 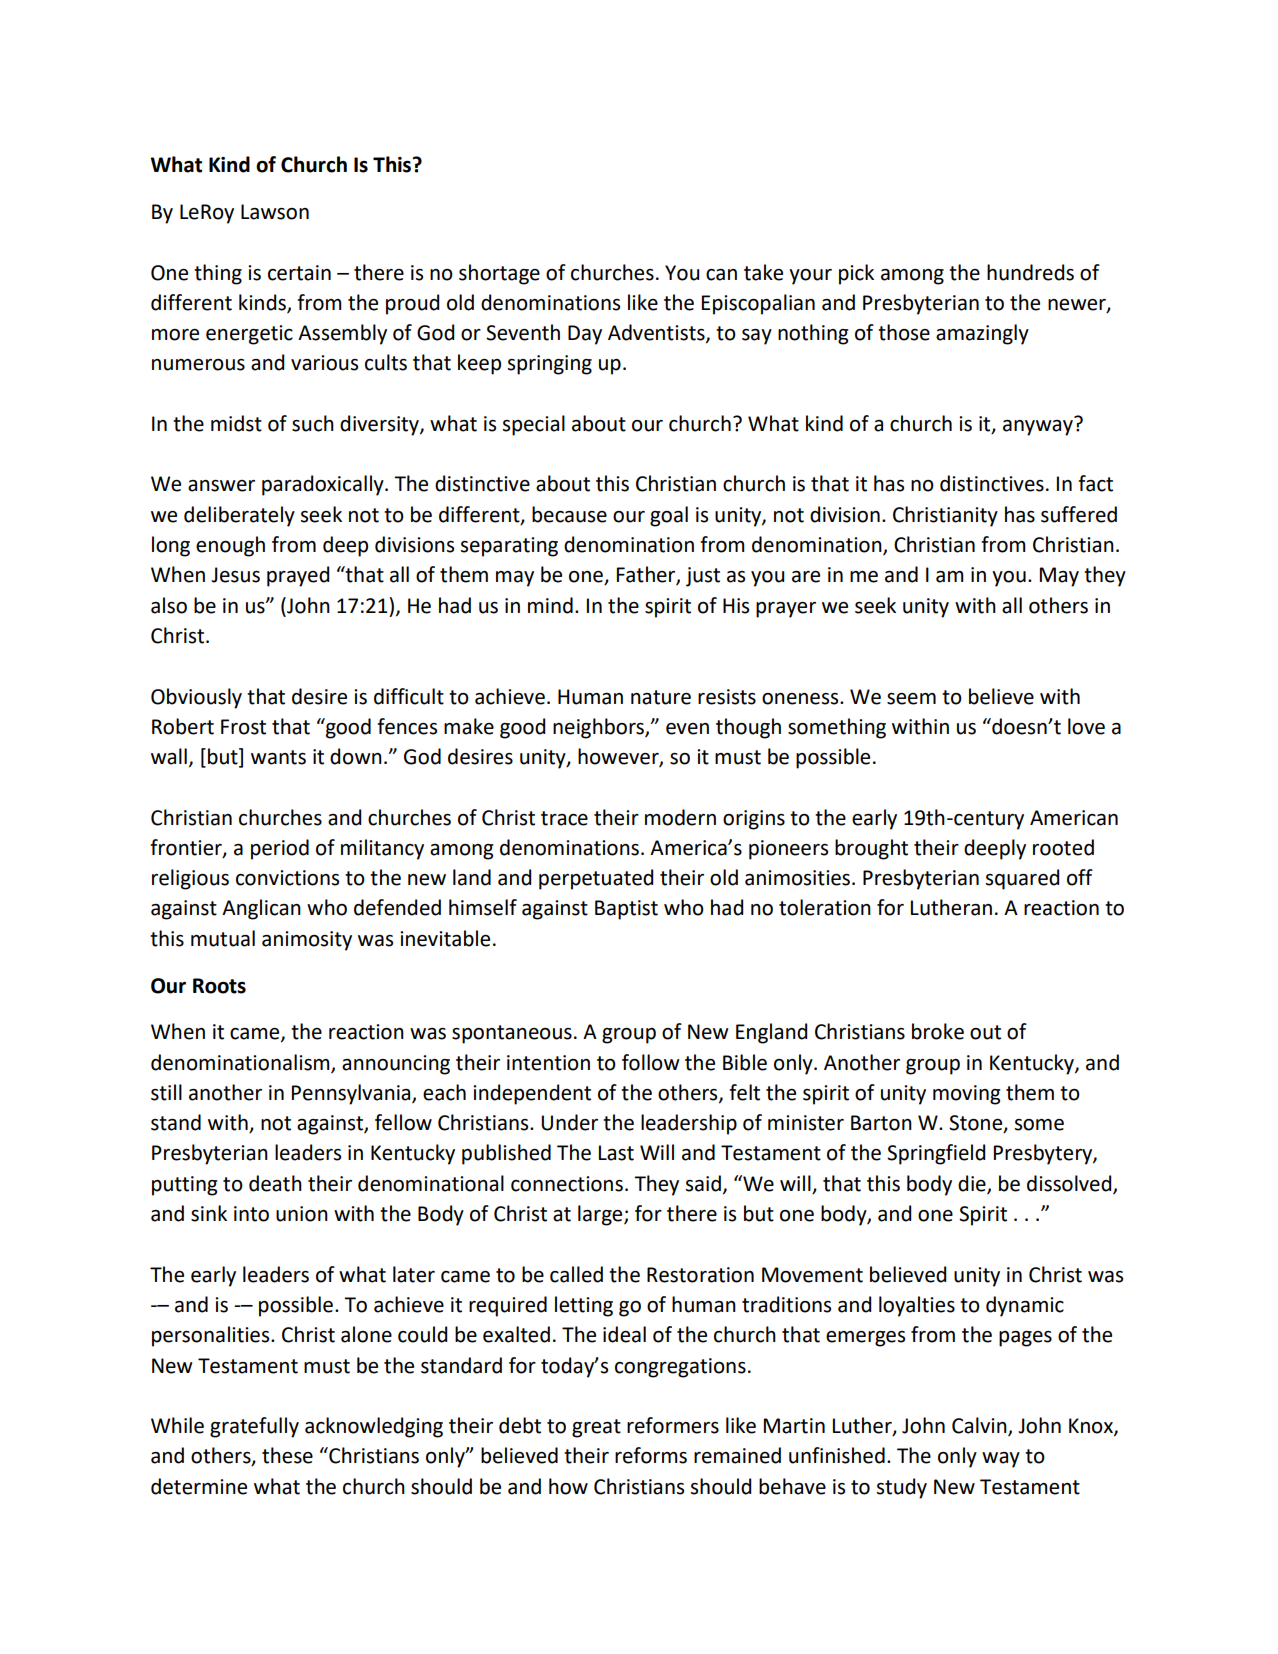 What do you see at coordinates (299, 273) in the screenshot?
I see `certain` at bounding box center [299, 273].
